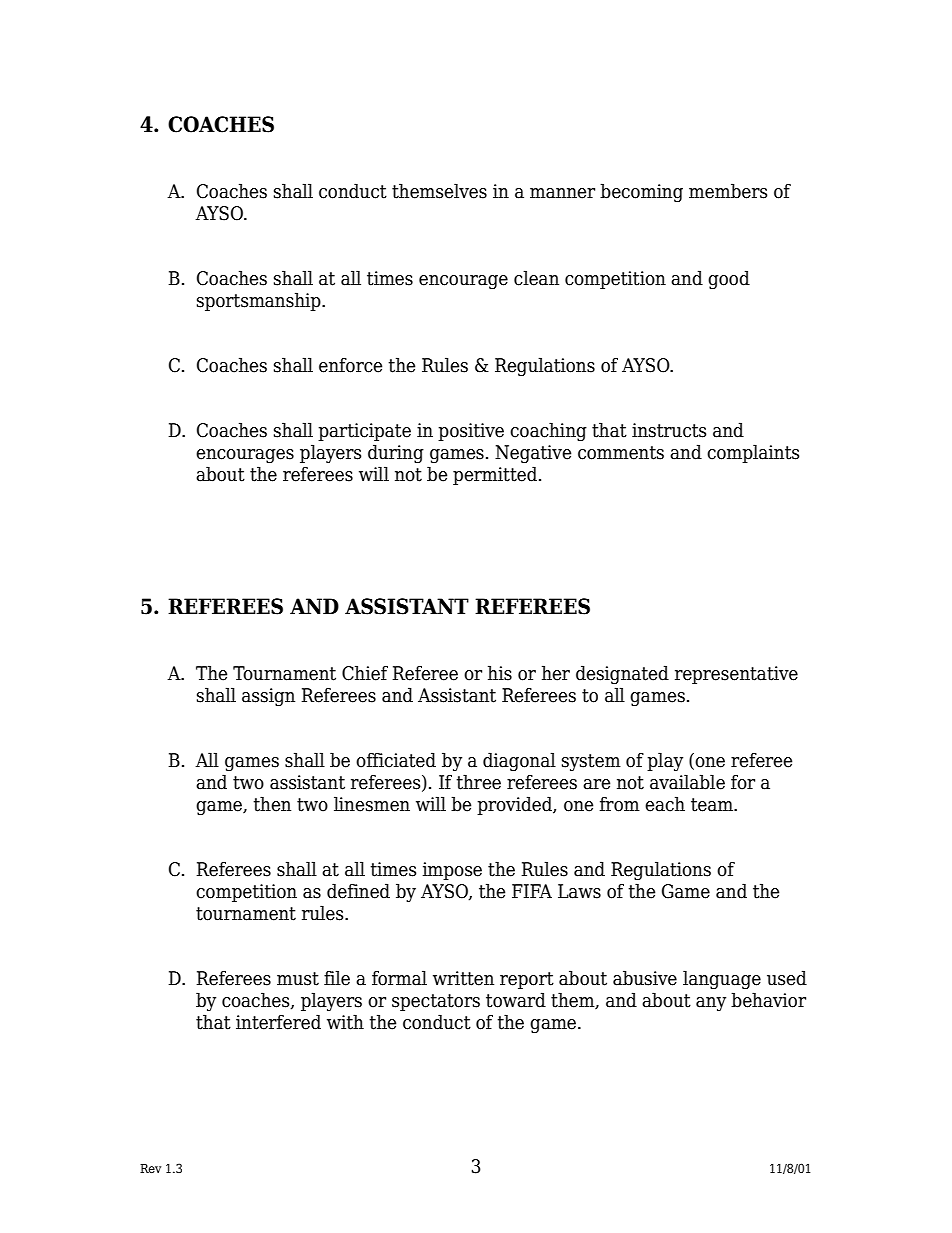 The height and width of the page is (1233, 952). What do you see at coordinates (436, 1002) in the page?
I see `spectators` at bounding box center [436, 1002].
